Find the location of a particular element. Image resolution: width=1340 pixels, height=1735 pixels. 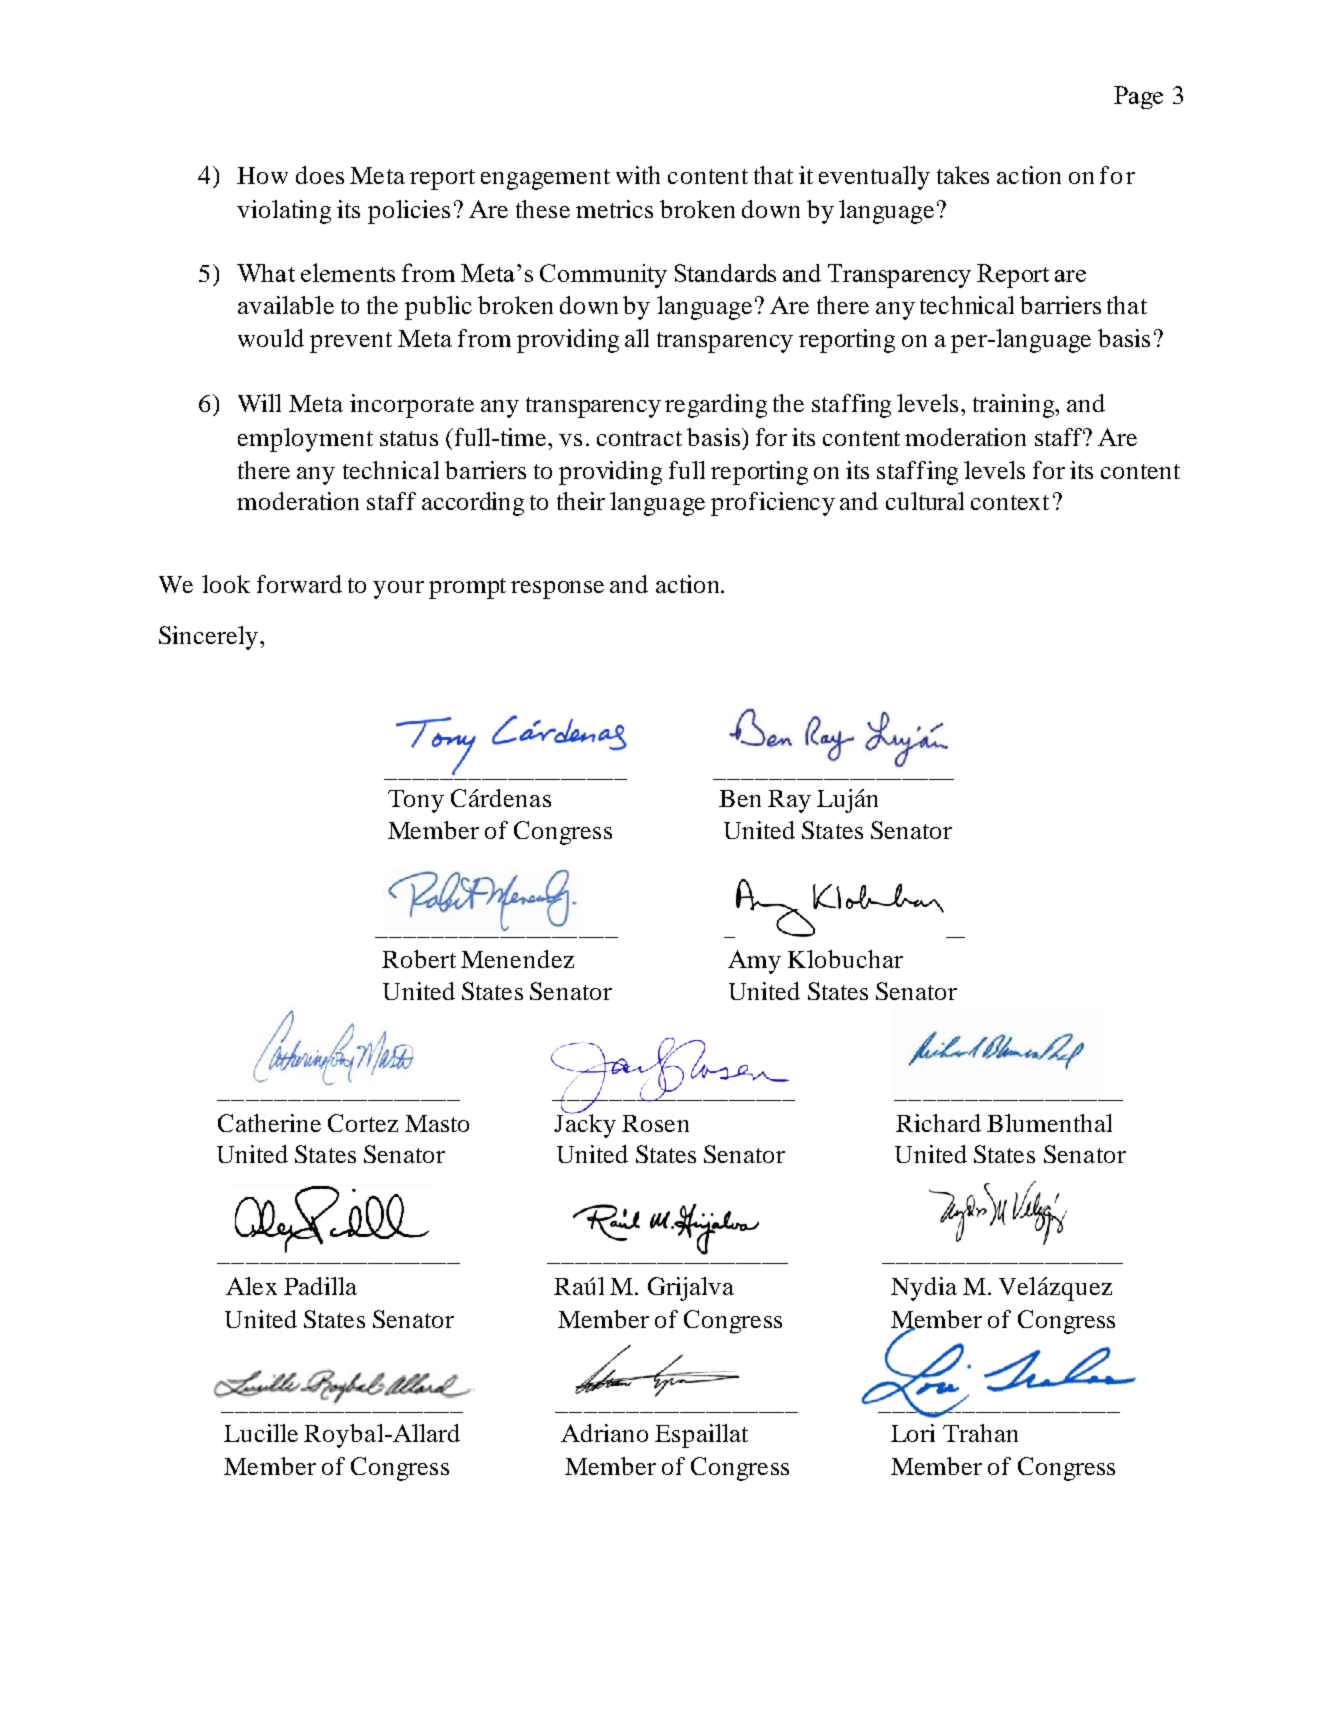

Ben is located at coordinates (740, 798).
